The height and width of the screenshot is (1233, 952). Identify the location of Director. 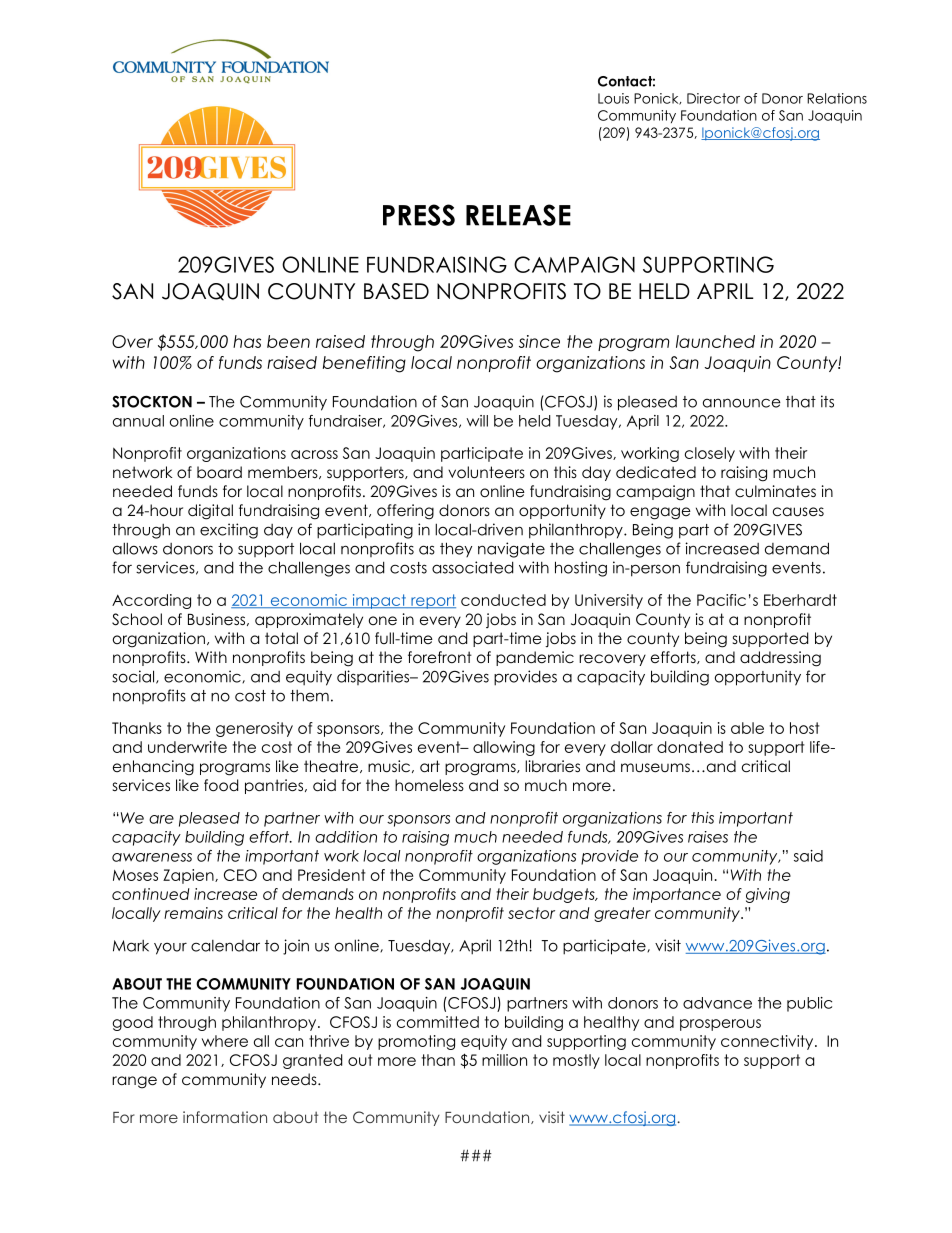
(713, 98).
